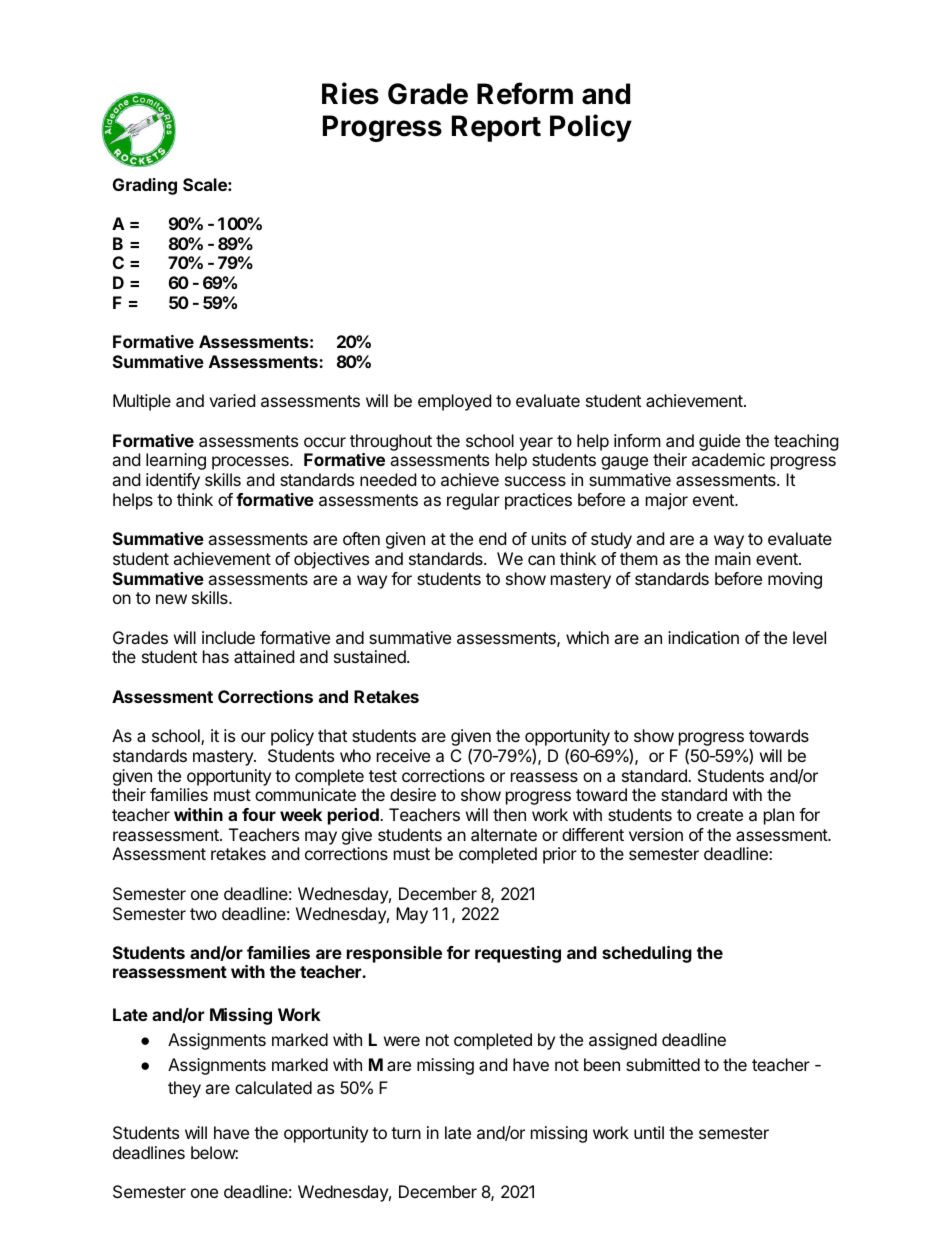 The height and width of the screenshot is (1233, 952). Describe the element at coordinates (496, 128) in the screenshot. I see `Report` at that location.
